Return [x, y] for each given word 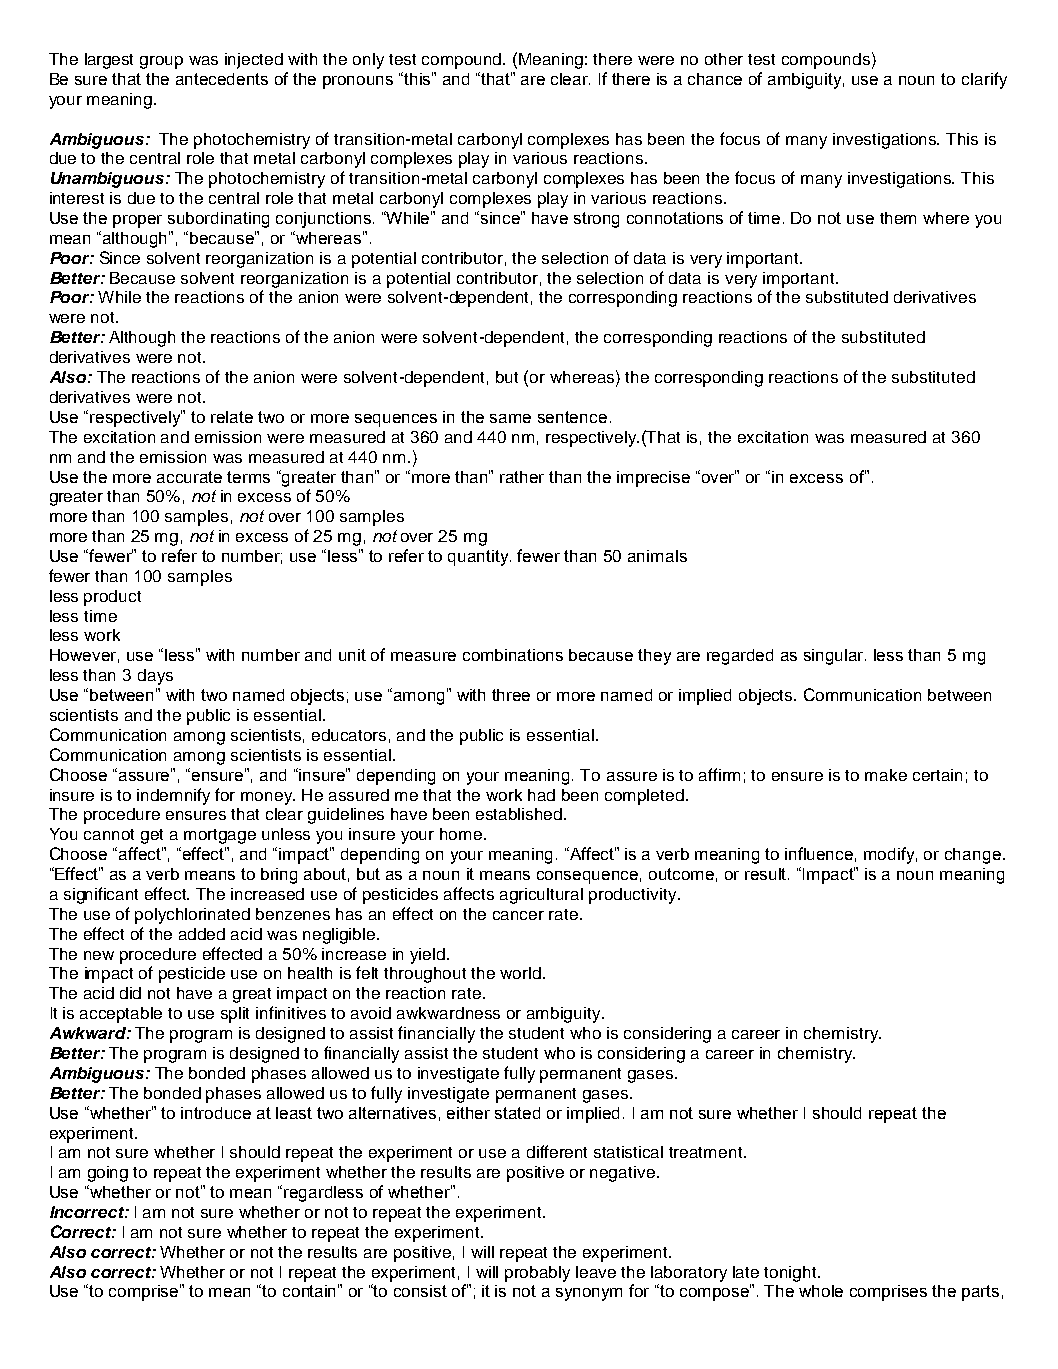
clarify [984, 80]
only [368, 61]
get [152, 836]
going [108, 1174]
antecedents [222, 79]
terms [248, 477]
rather [522, 477]
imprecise [653, 479]
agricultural [541, 896]
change [973, 856]
